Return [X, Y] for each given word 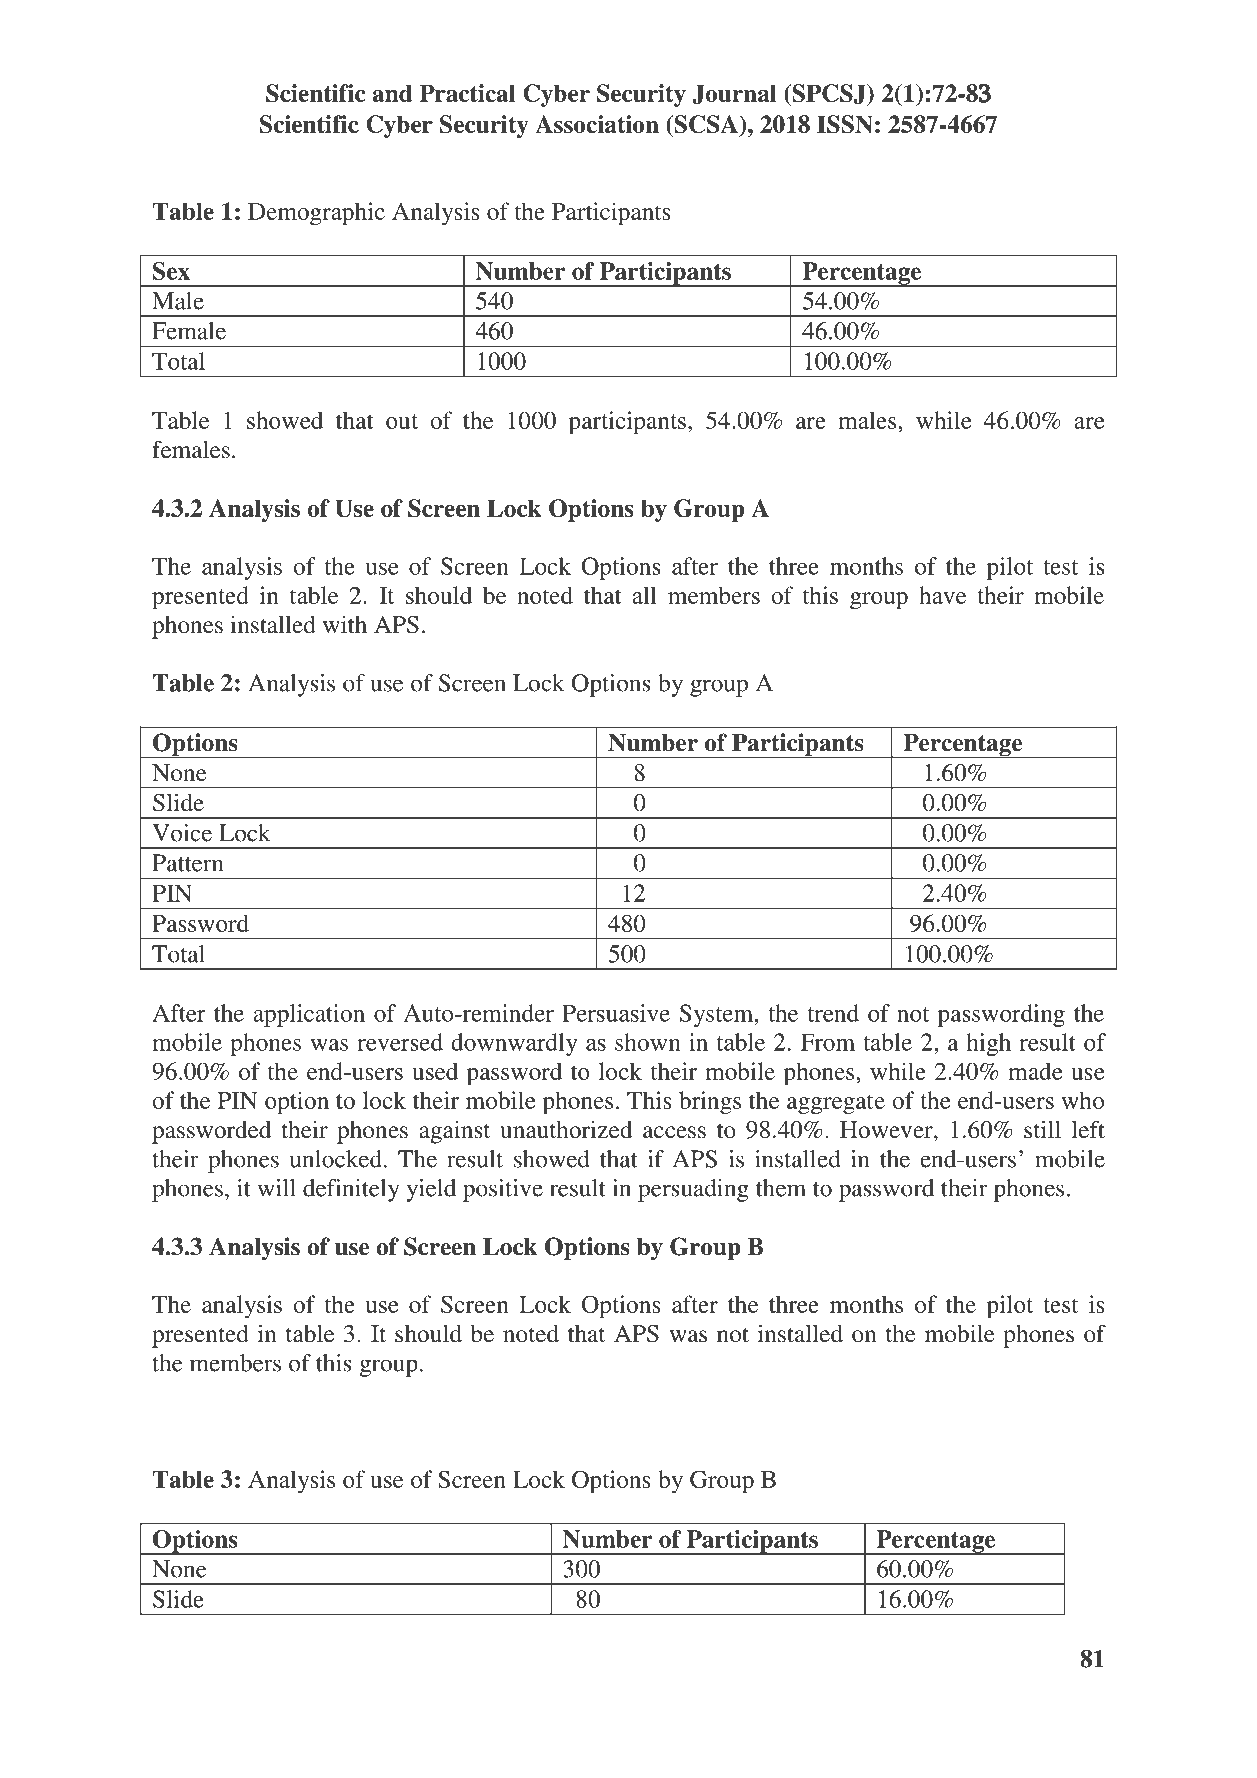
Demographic [316, 214]
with [345, 624]
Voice [182, 833]
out [402, 421]
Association [597, 124]
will [276, 1188]
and [392, 93]
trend [833, 1013]
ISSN [845, 124]
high [988, 1044]
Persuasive [616, 1013]
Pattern [187, 863]
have [942, 595]
